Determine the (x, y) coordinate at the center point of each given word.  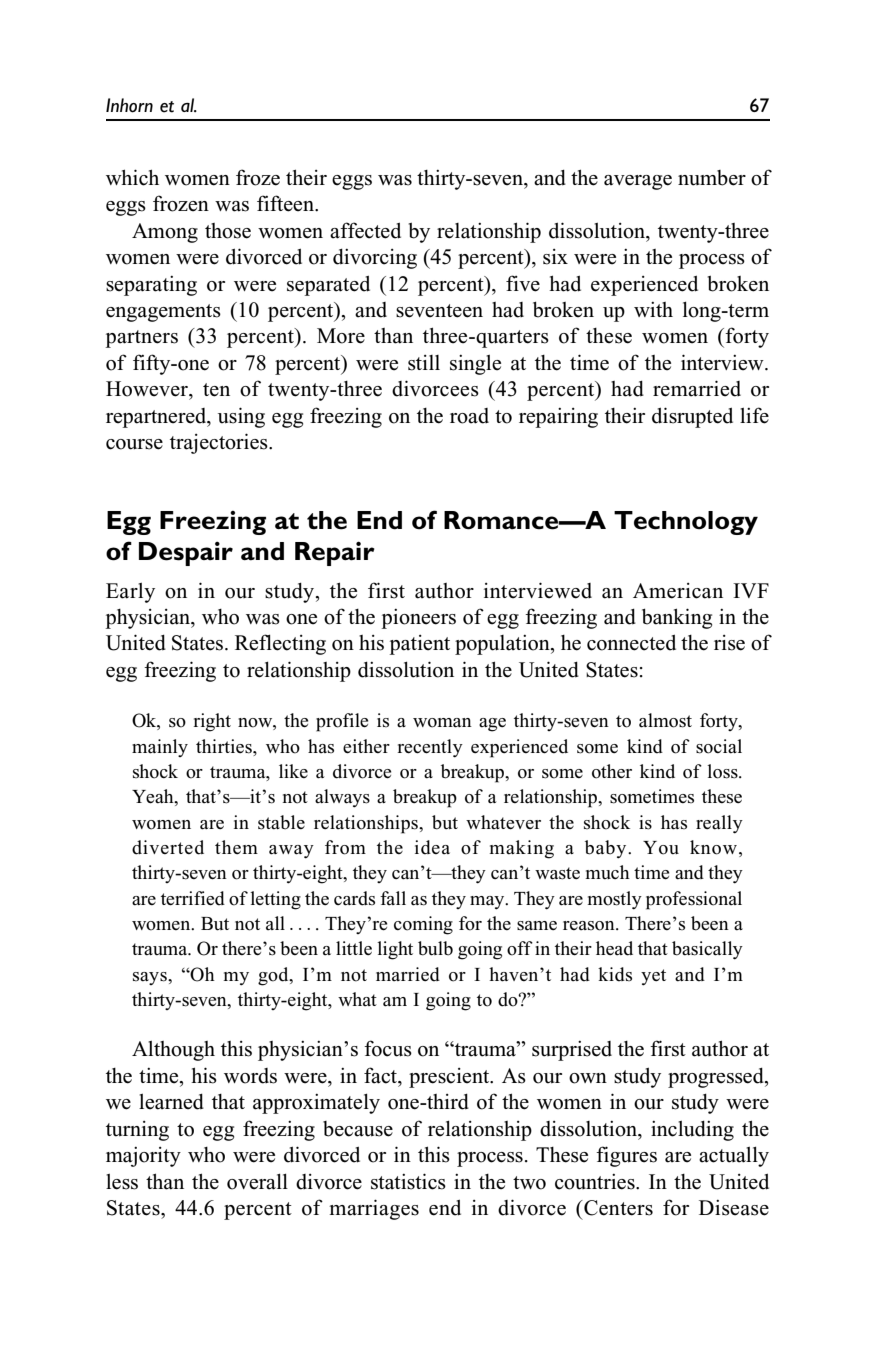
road (469, 416)
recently (430, 748)
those (228, 231)
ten (216, 390)
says (151, 978)
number (712, 178)
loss (723, 771)
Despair (186, 554)
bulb (435, 948)
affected (365, 230)
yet (653, 977)
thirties (225, 746)
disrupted (692, 417)
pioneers (419, 619)
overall (257, 1181)
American (678, 591)
